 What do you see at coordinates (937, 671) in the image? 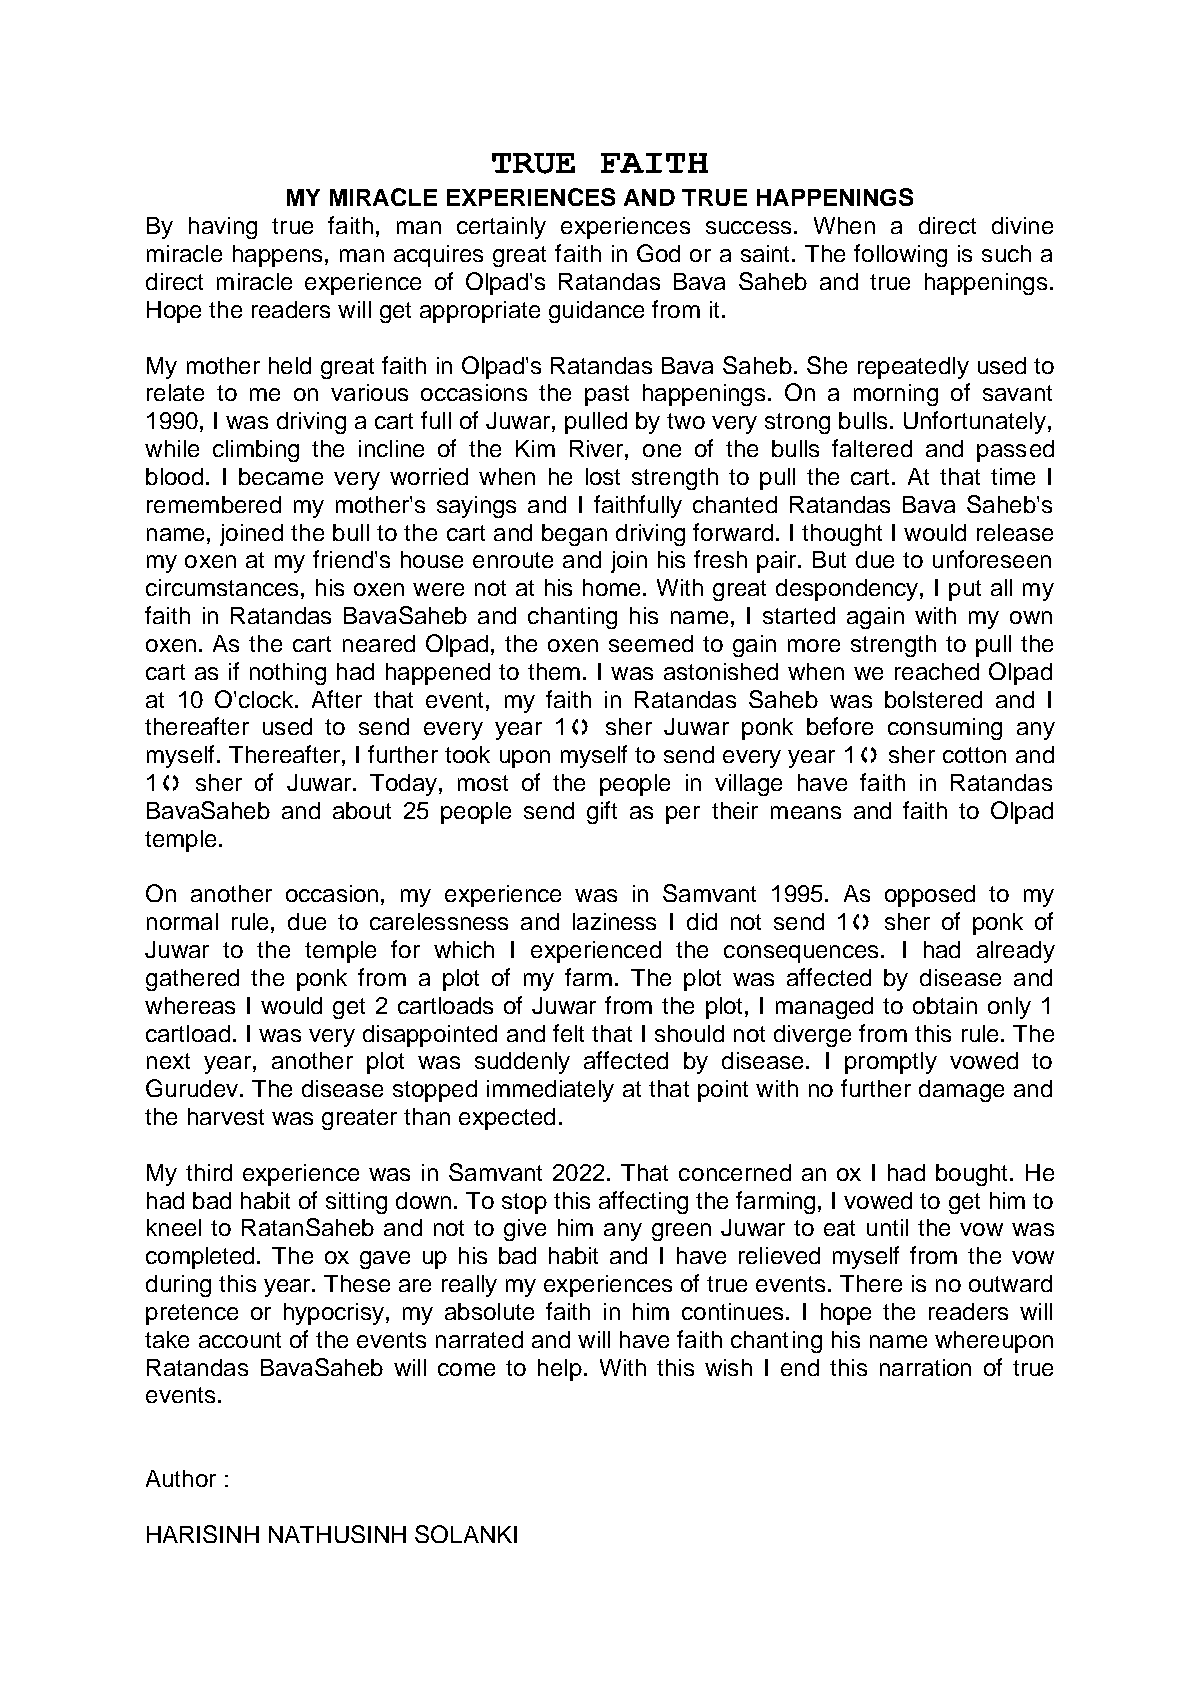
I see `reached` at bounding box center [937, 671].
